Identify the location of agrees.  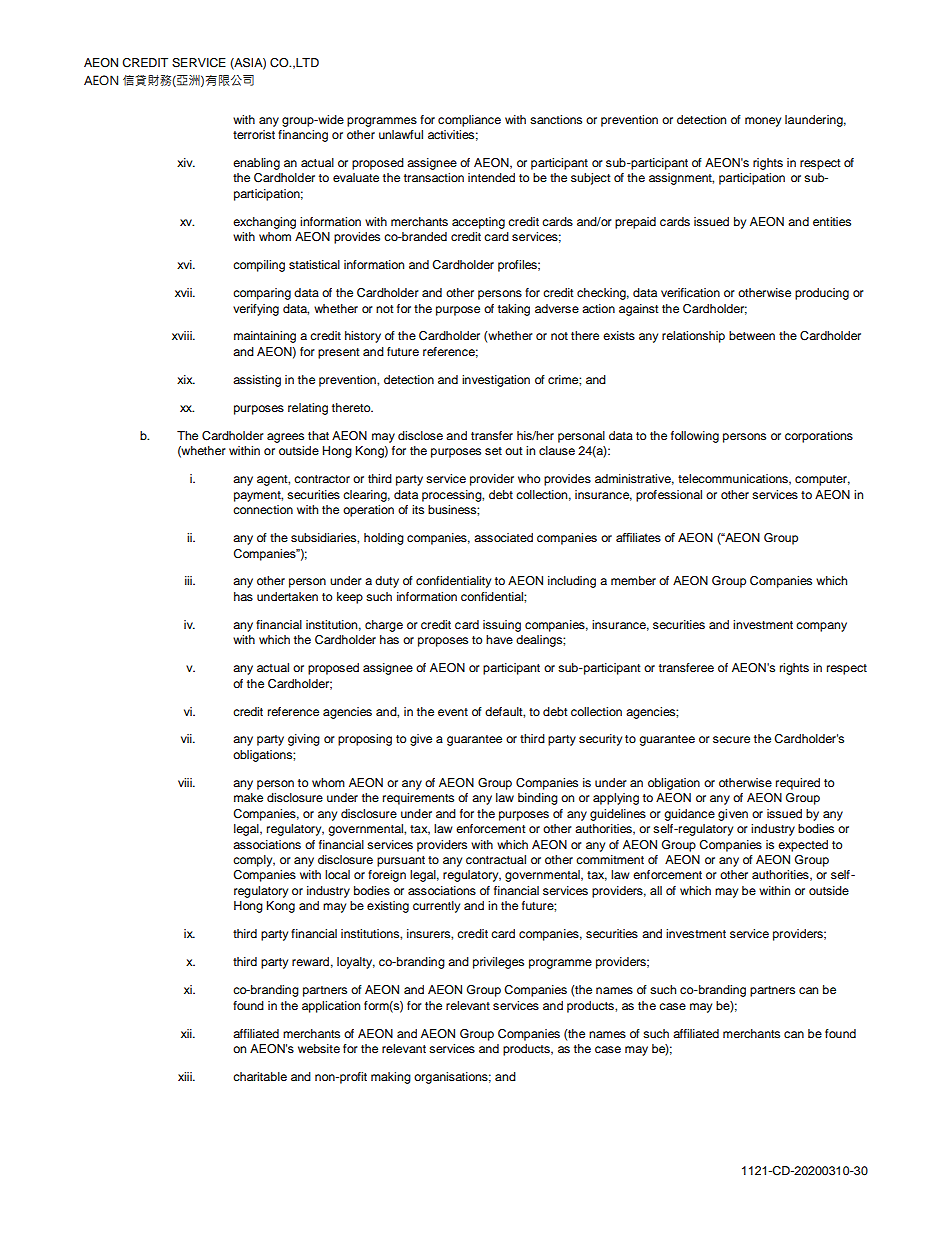
(285, 438).
